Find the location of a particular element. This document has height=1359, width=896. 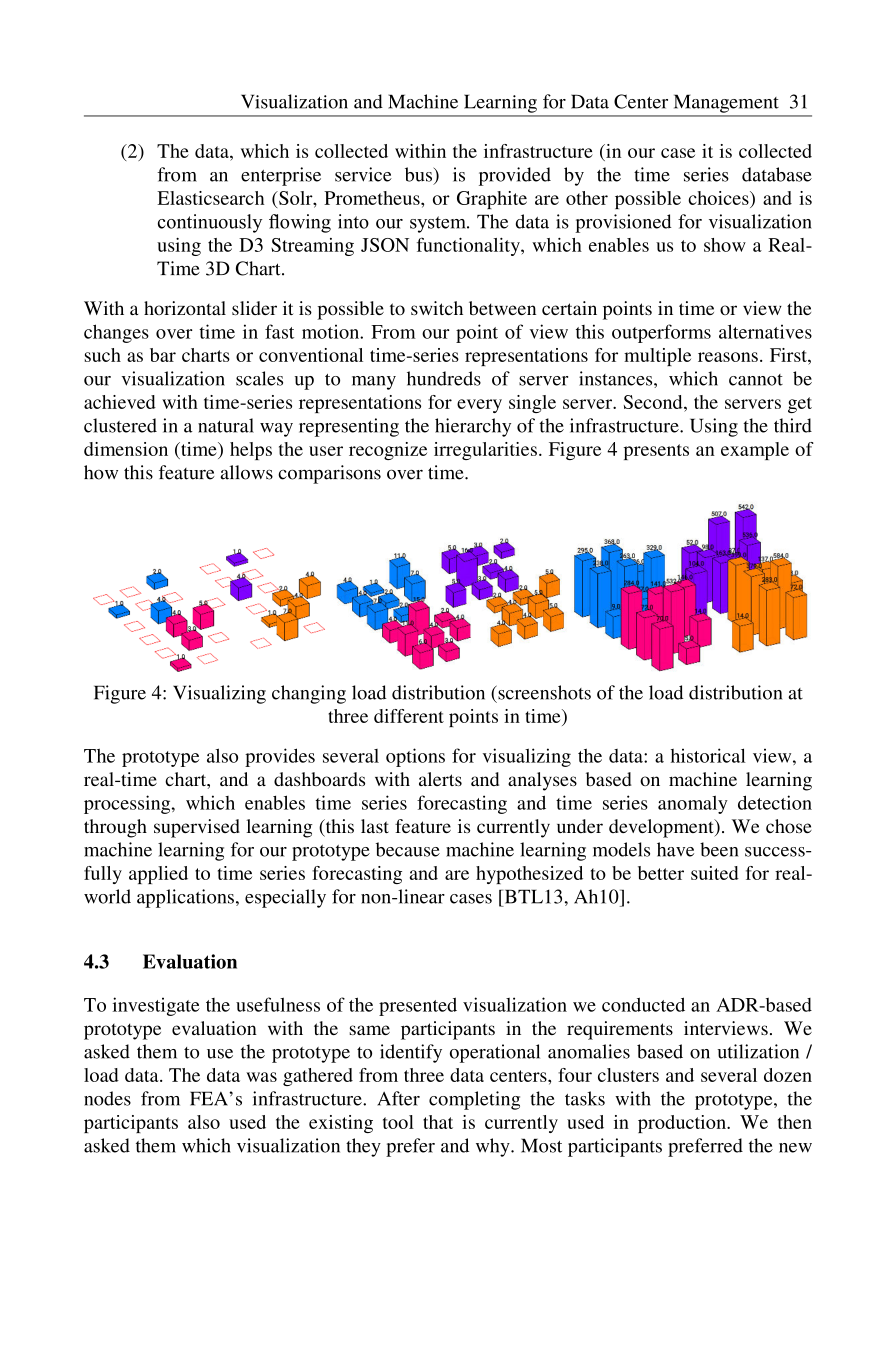

that is located at coordinates (438, 1122).
